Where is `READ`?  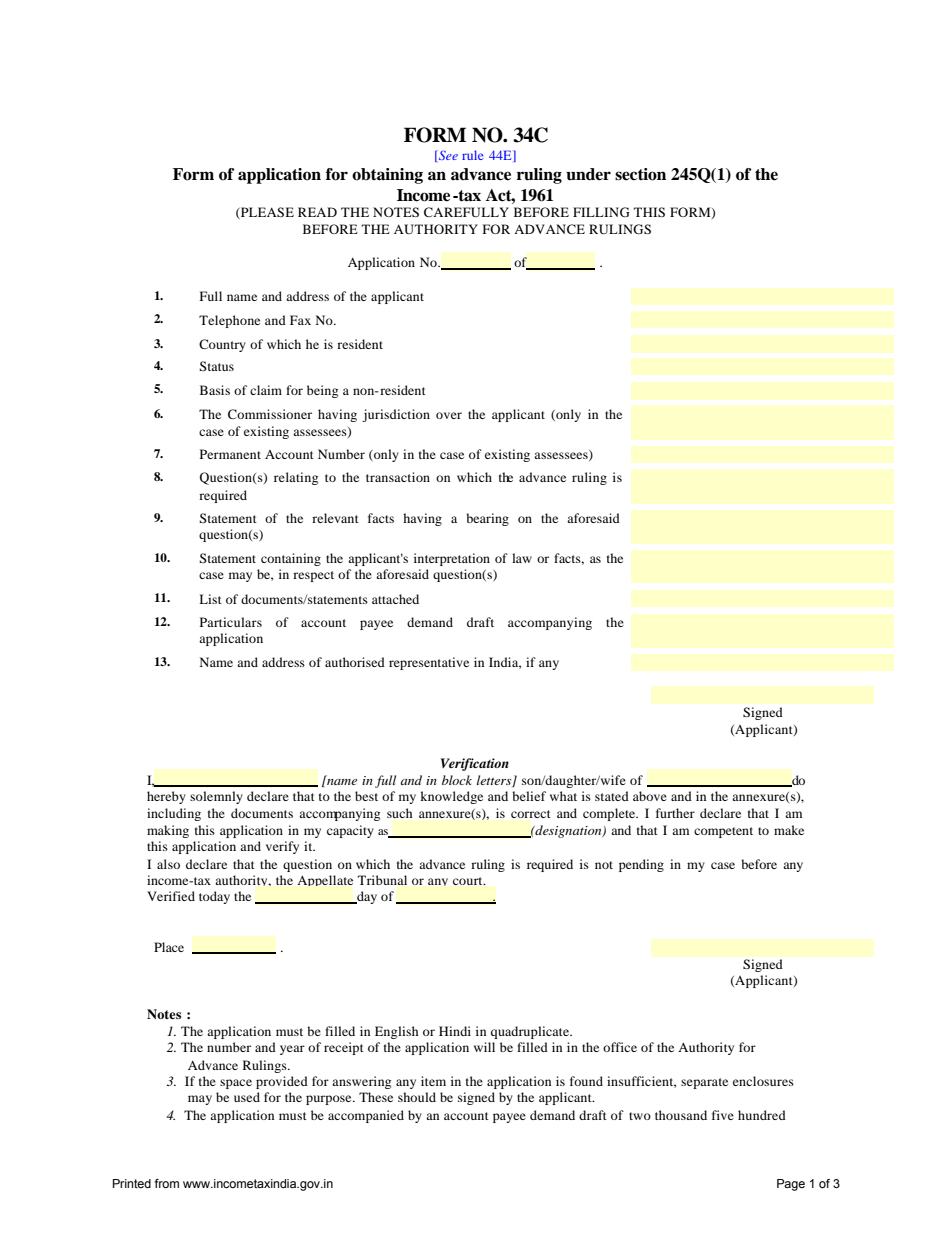
READ is located at coordinates (317, 212).
